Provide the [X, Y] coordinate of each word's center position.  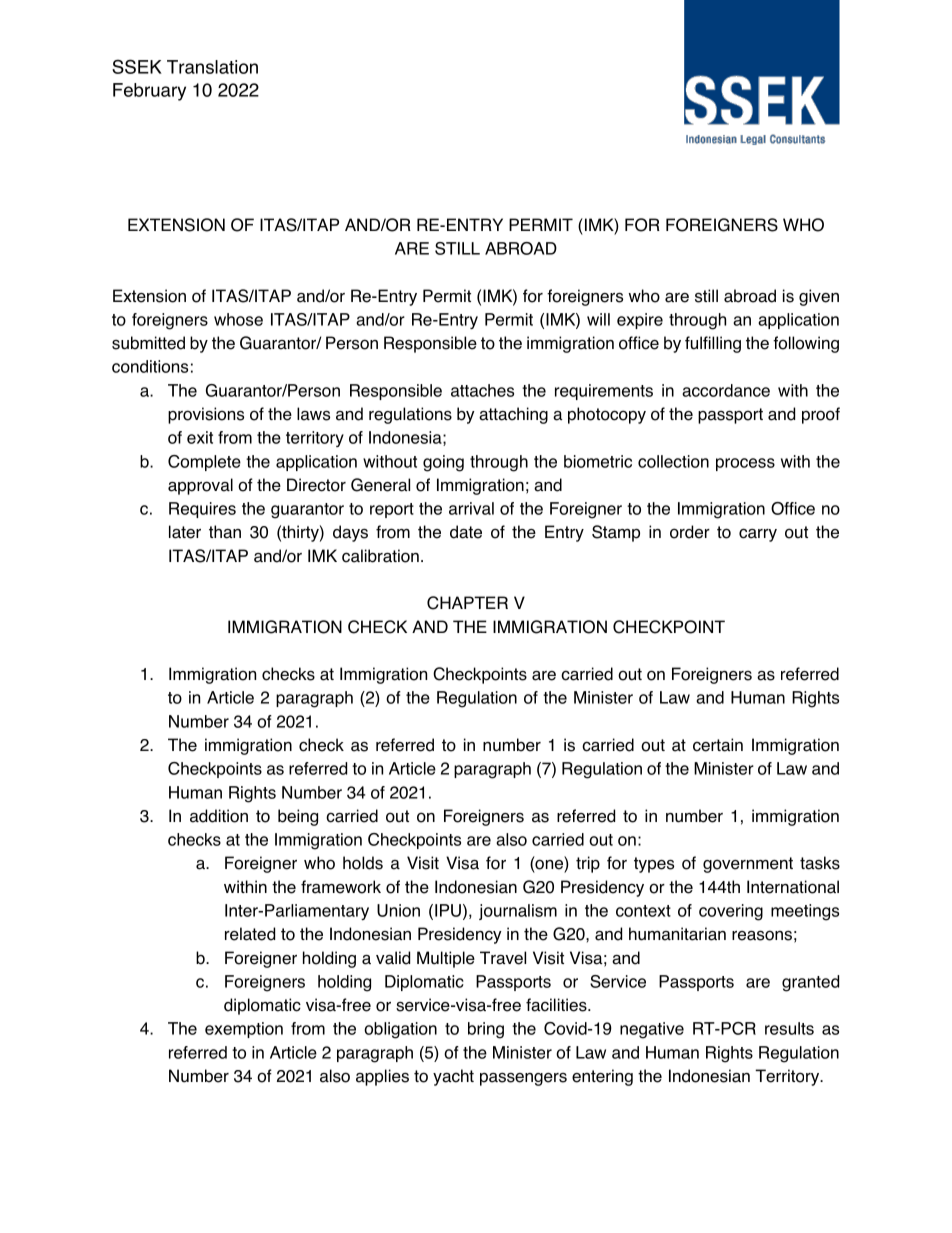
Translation [212, 67]
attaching [513, 415]
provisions [206, 415]
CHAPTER [467, 603]
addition [219, 816]
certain [718, 745]
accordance [726, 390]
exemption [244, 1030]
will [598, 319]
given [819, 297]
